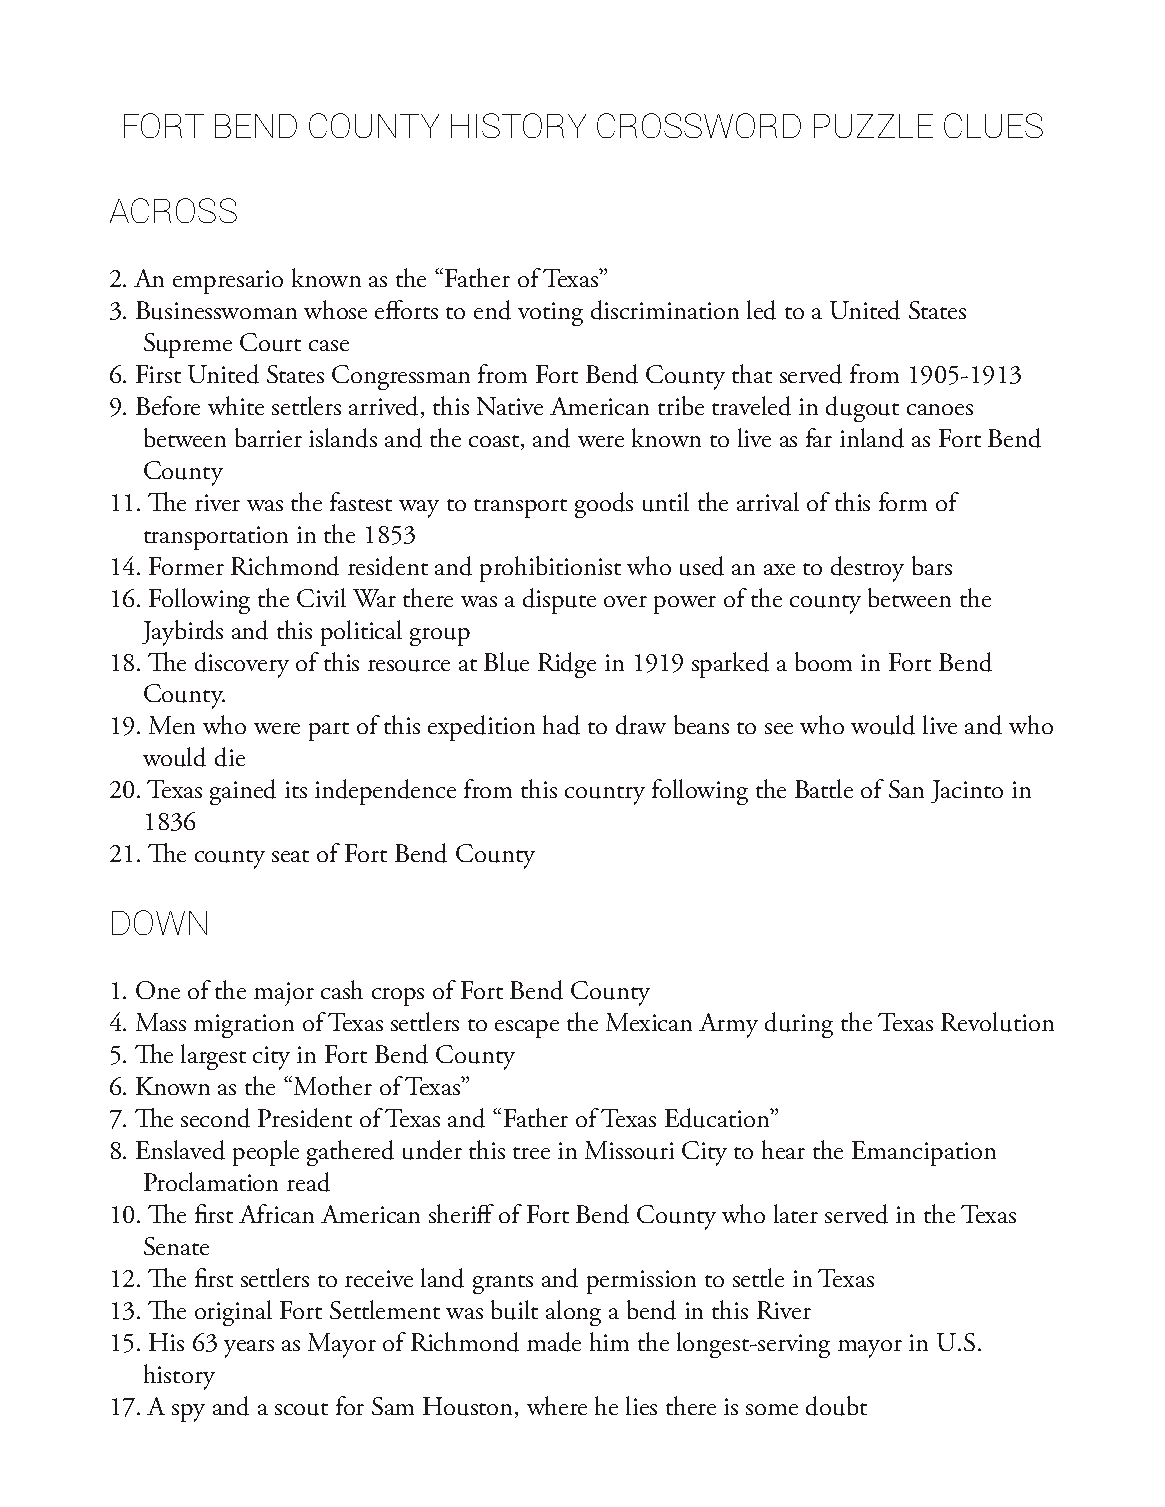 The image size is (1165, 1507). I want to click on CROSSWORD, so click(699, 125).
